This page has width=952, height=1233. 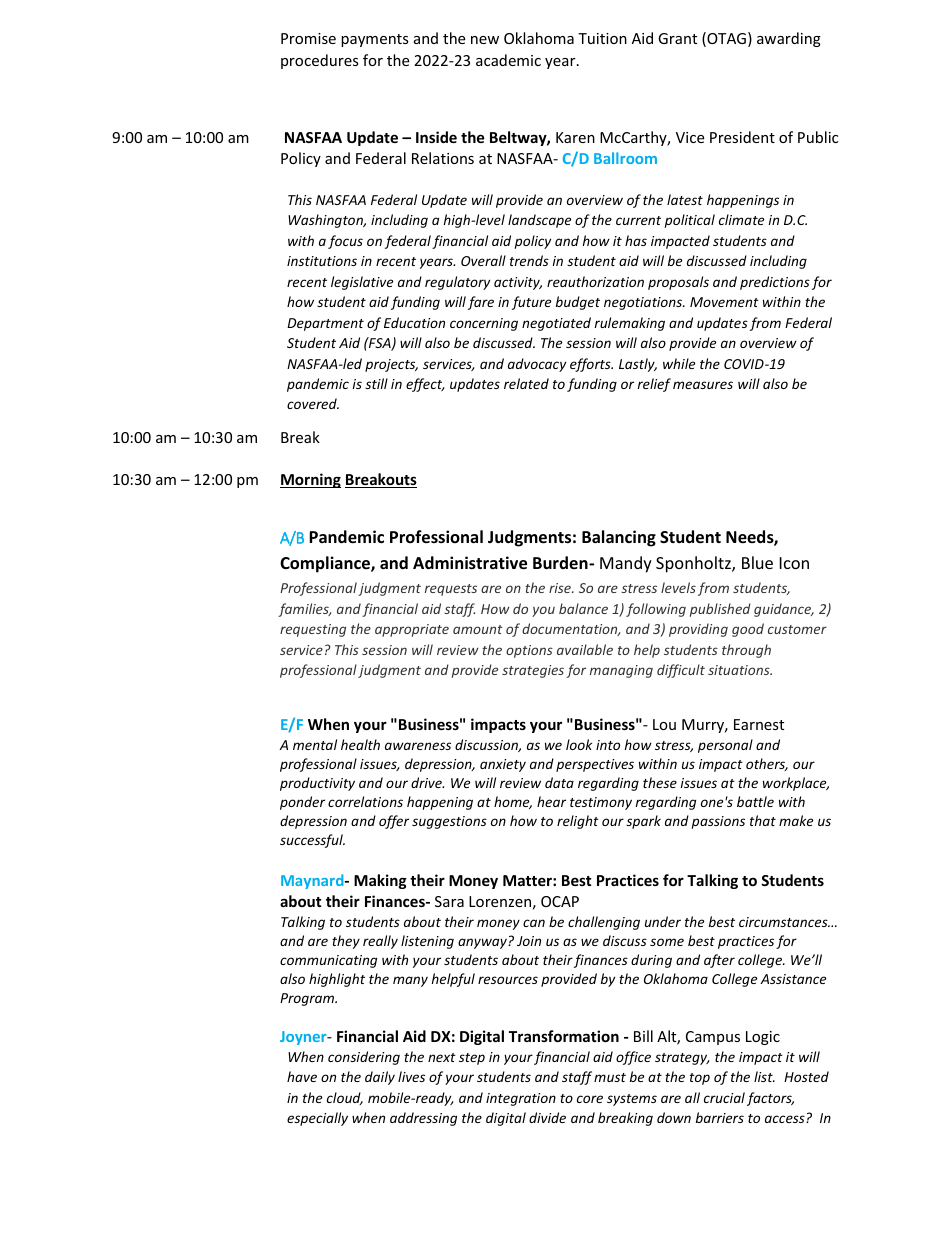 I want to click on crucial, so click(x=724, y=1097).
